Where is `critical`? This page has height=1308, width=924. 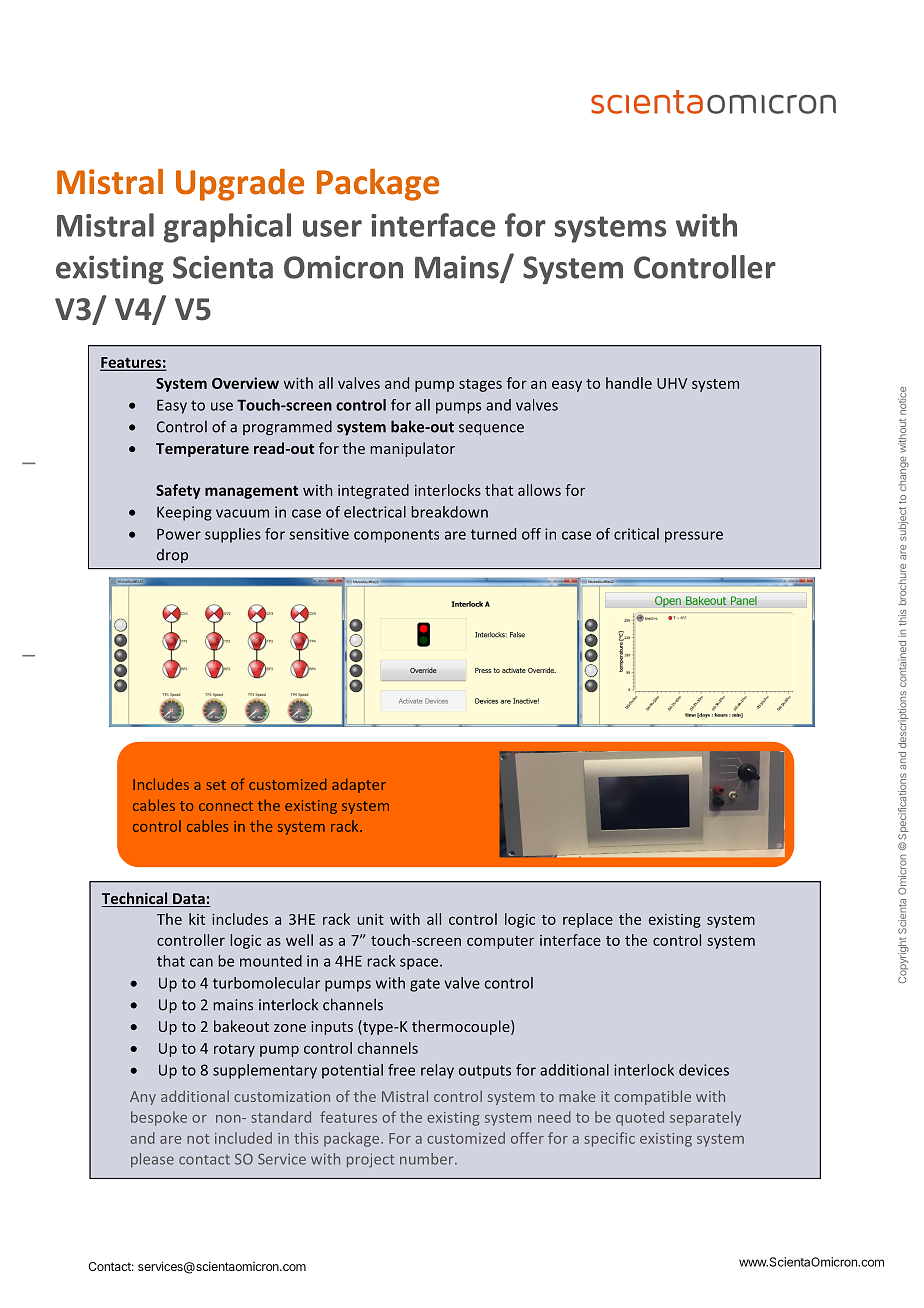
critical is located at coordinates (636, 534).
